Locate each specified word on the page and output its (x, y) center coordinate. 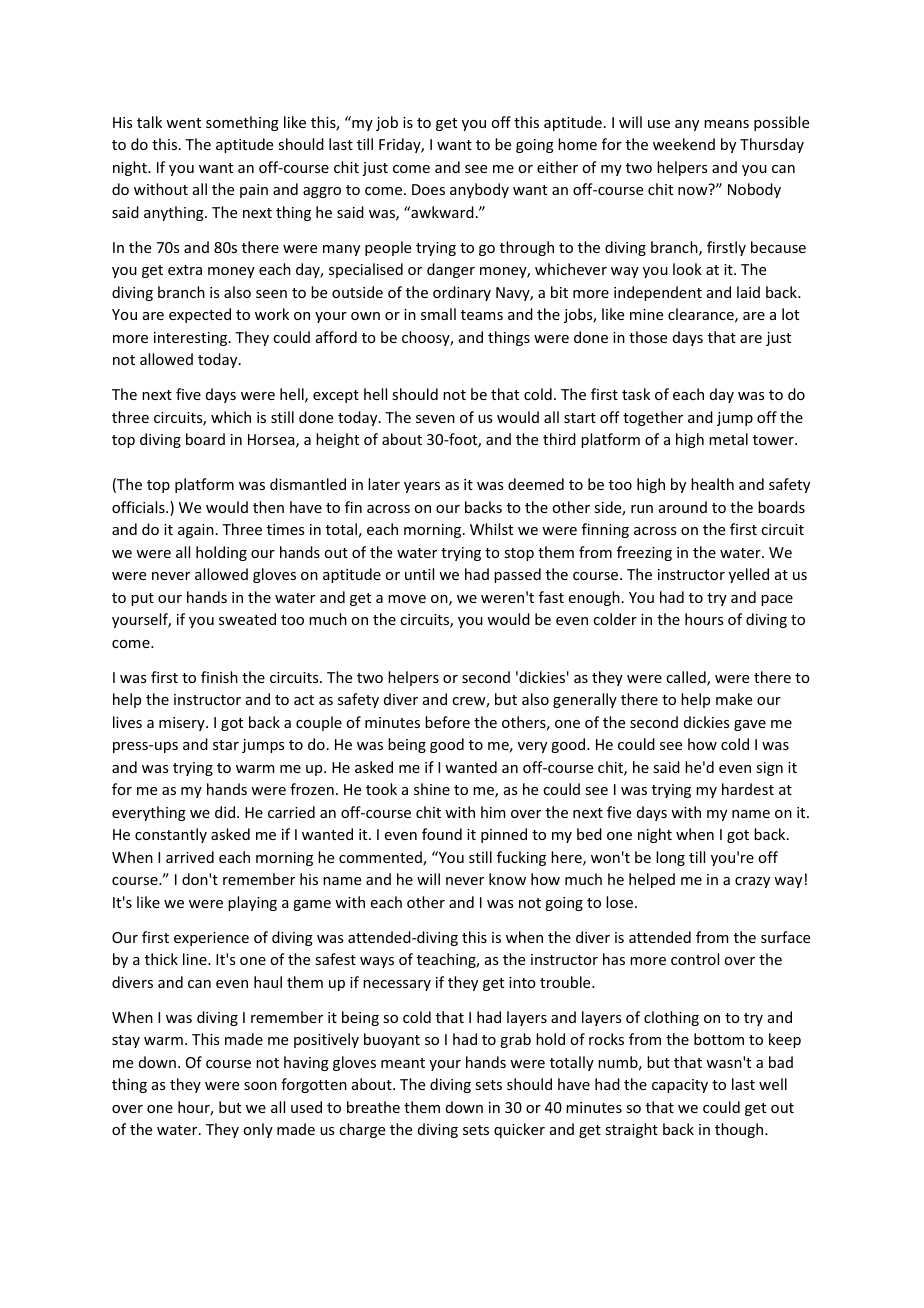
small (438, 314)
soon (260, 1086)
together (653, 418)
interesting (192, 339)
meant (403, 1063)
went (183, 123)
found (442, 834)
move (407, 599)
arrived (190, 857)
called (687, 678)
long (670, 858)
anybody (479, 190)
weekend (684, 144)
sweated (247, 619)
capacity (680, 1086)
